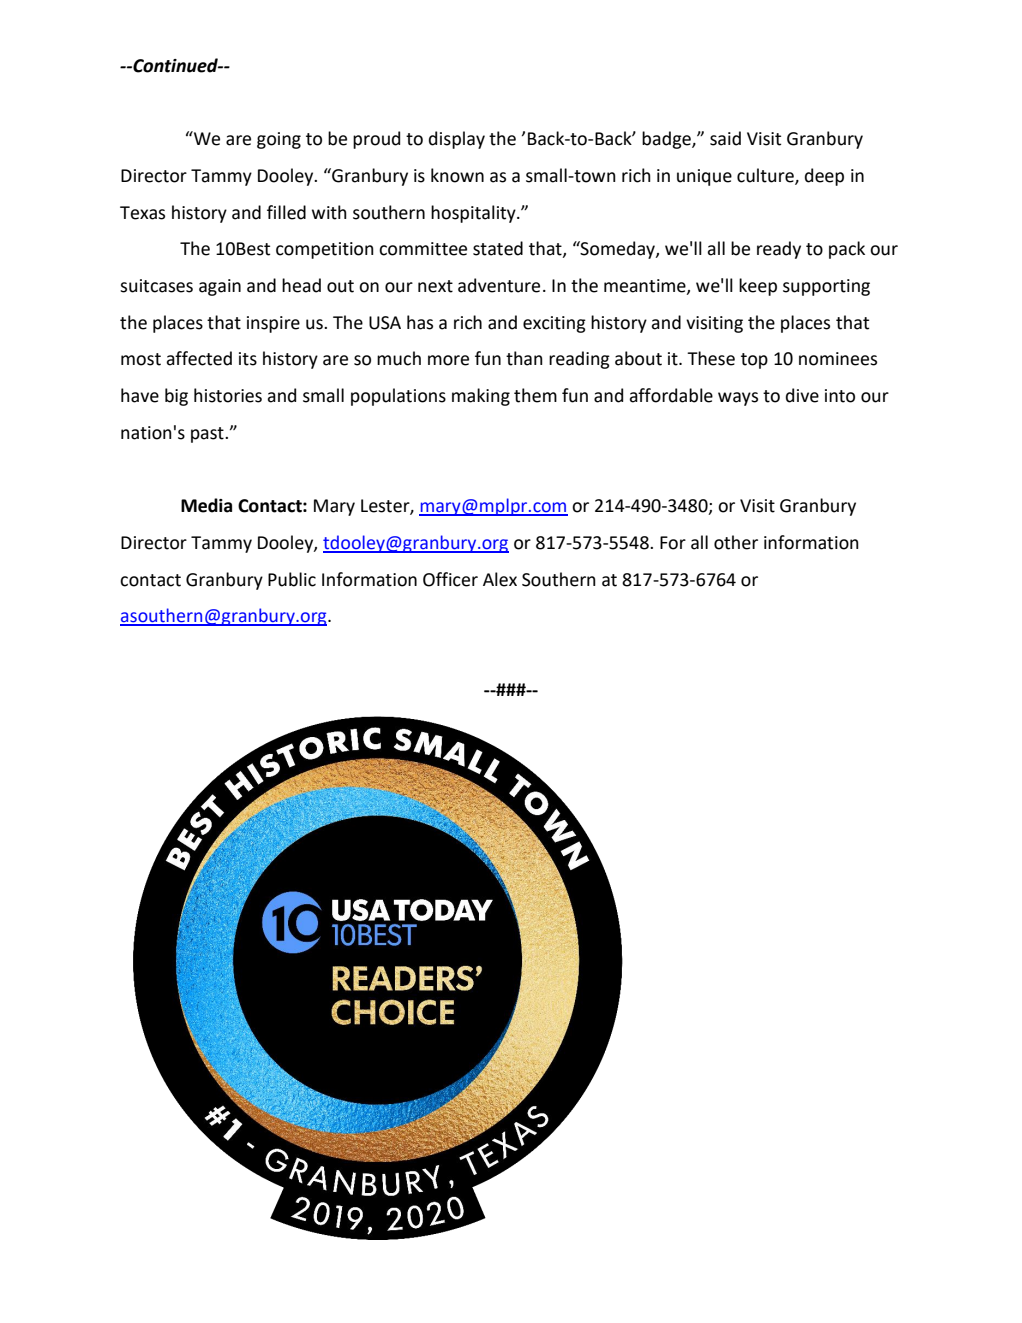 Image resolution: width=1022 pixels, height=1323 pixels. What do you see at coordinates (499, 285) in the screenshot?
I see `adventure` at bounding box center [499, 285].
